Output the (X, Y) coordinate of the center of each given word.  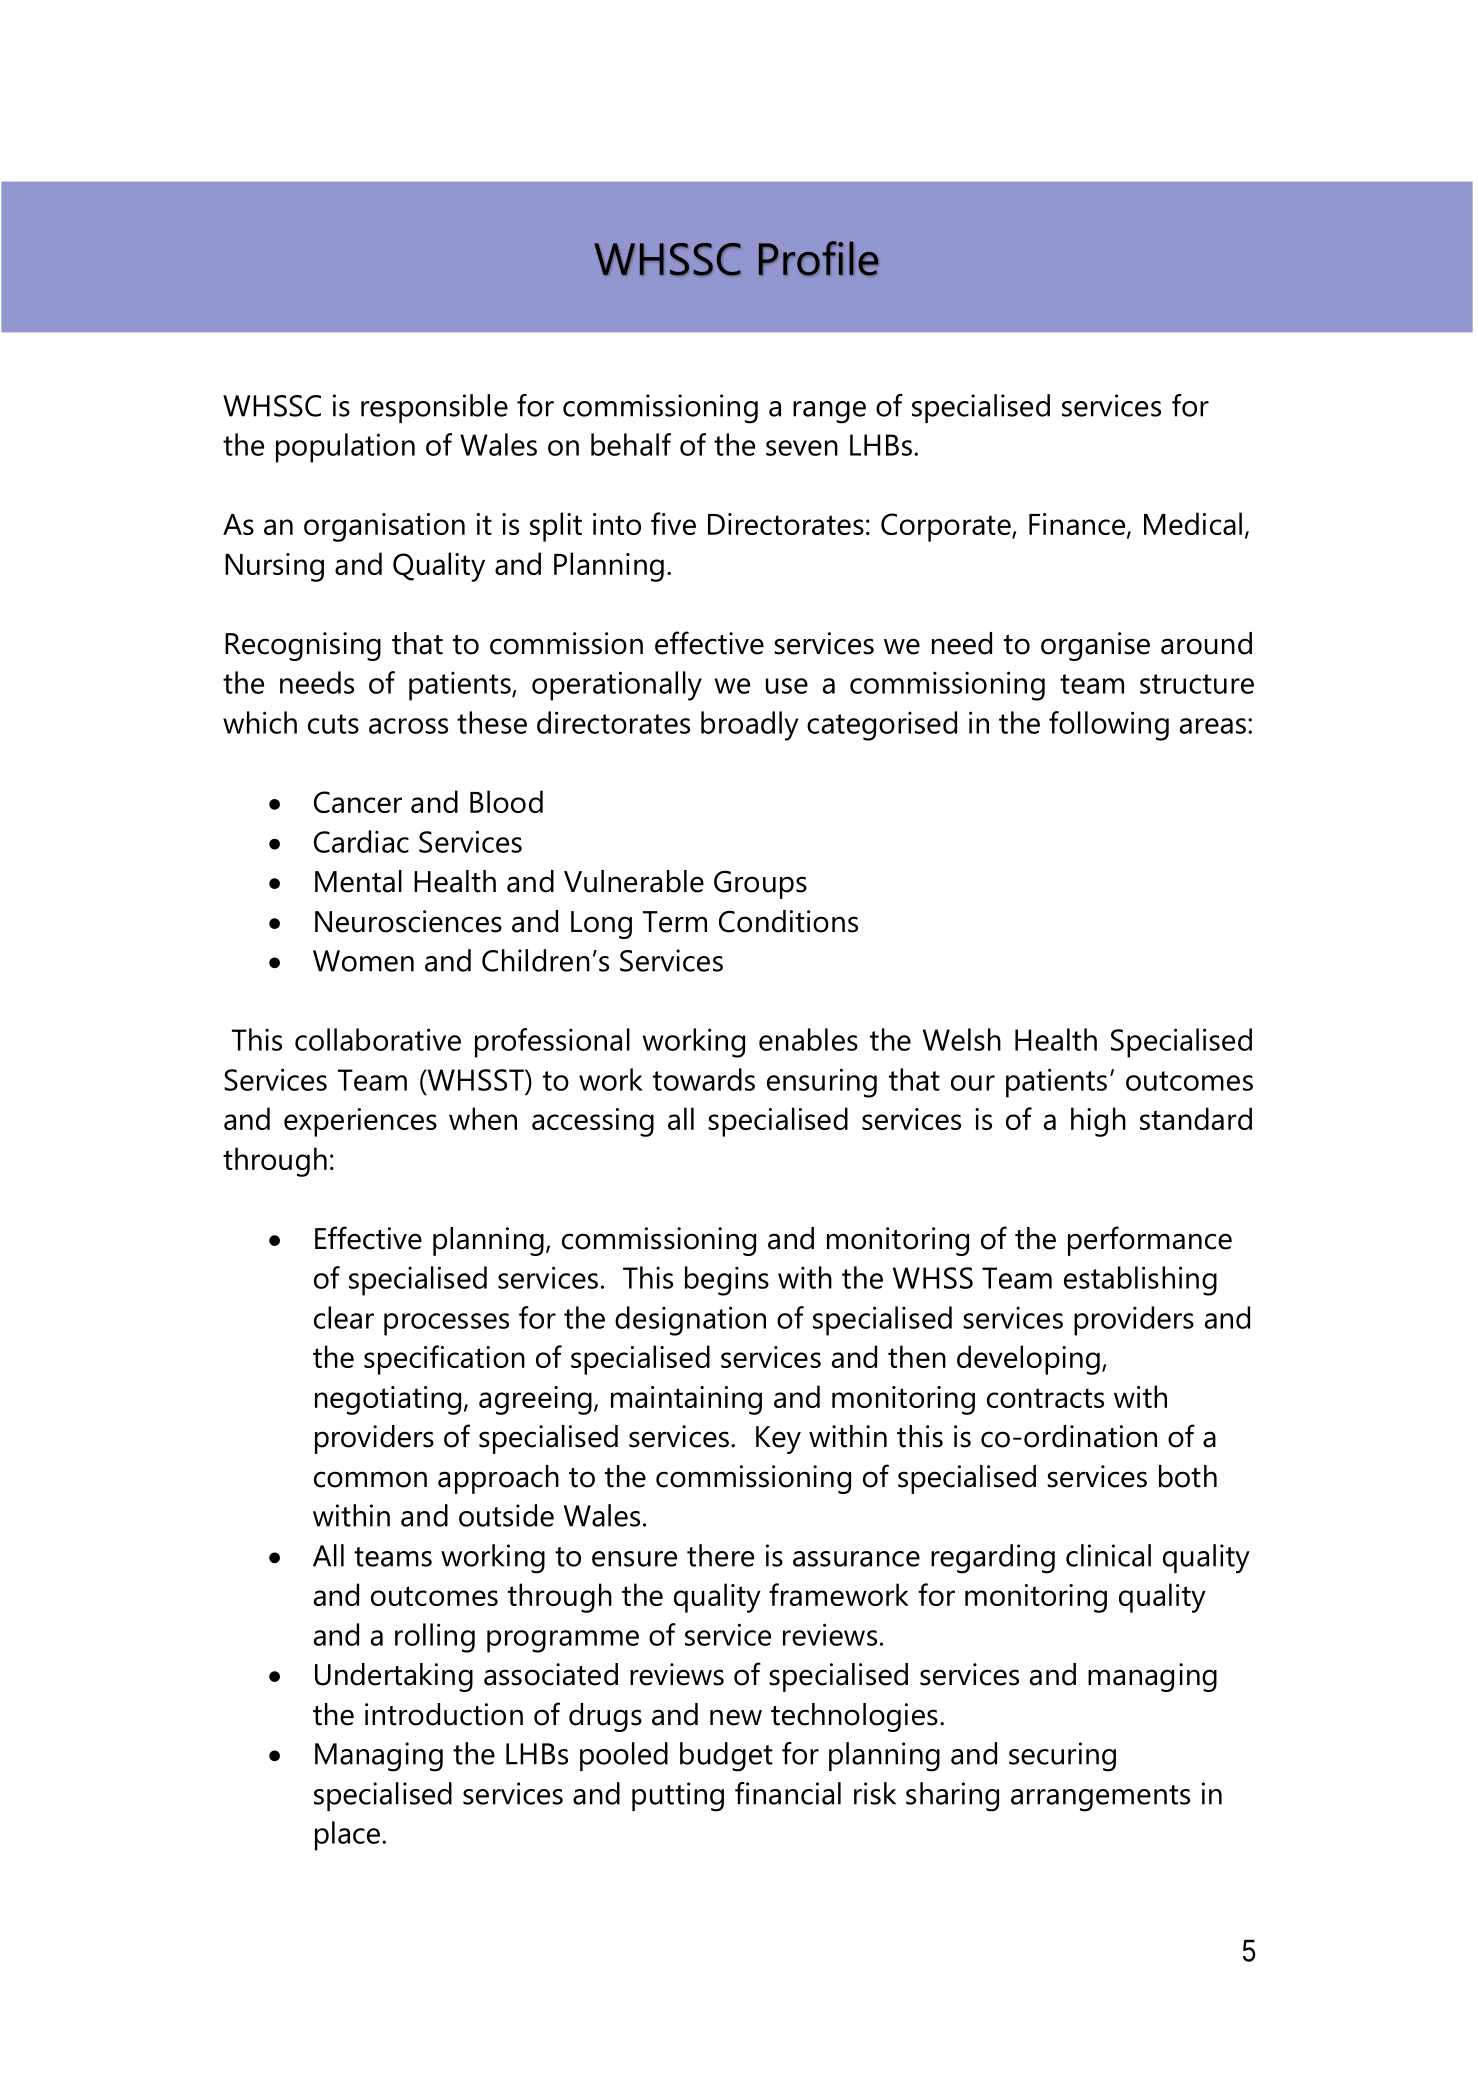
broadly (749, 726)
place (347, 1836)
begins (727, 1281)
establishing (1140, 1281)
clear (344, 1317)
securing (1062, 1757)
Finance (1078, 525)
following (1109, 726)
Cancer (358, 802)
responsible (434, 408)
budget (726, 1757)
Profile (819, 258)
